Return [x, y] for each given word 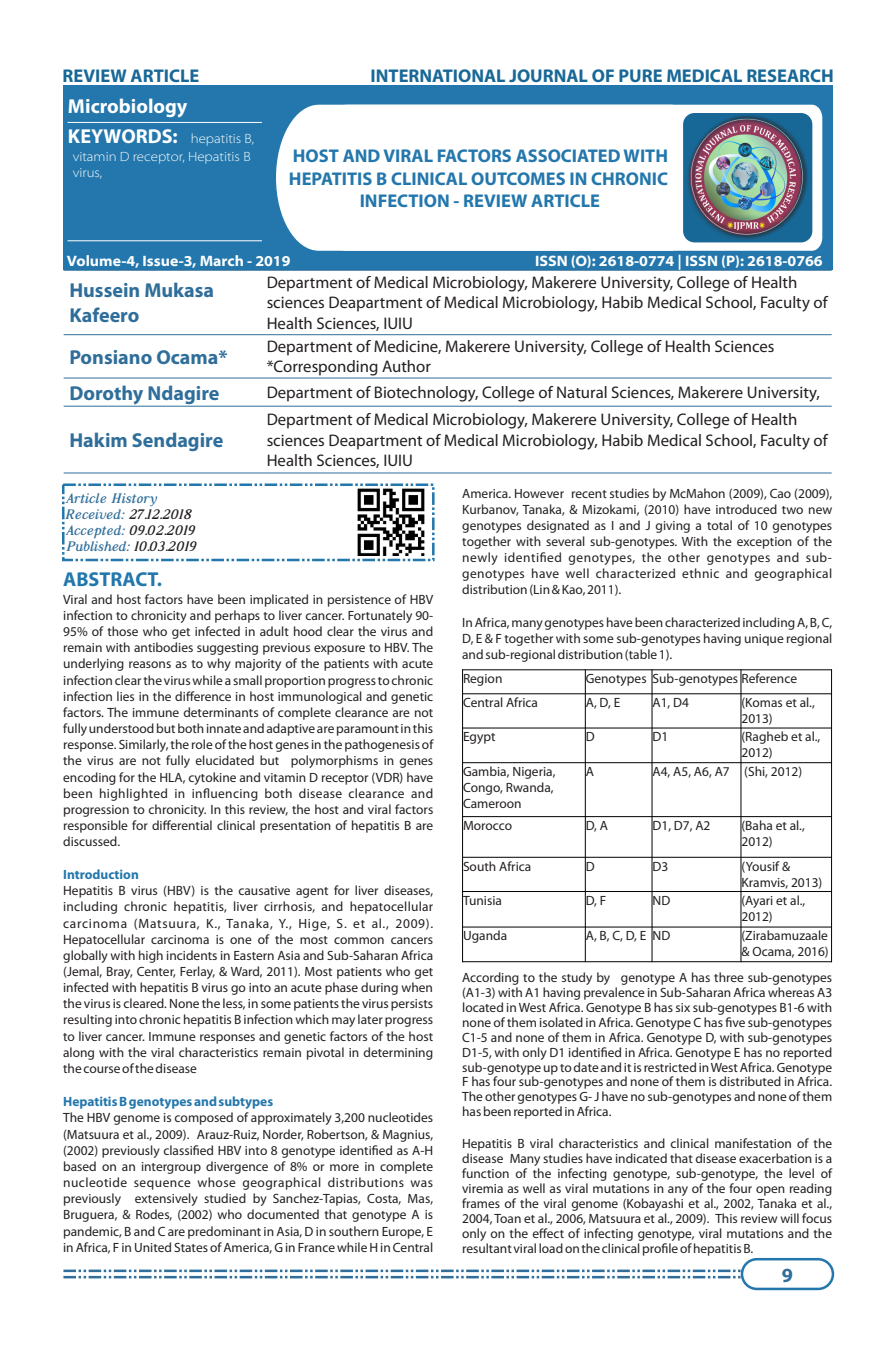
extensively [166, 1199]
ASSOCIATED [568, 155]
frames [481, 1203]
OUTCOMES [518, 178]
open [770, 1191]
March [221, 260]
